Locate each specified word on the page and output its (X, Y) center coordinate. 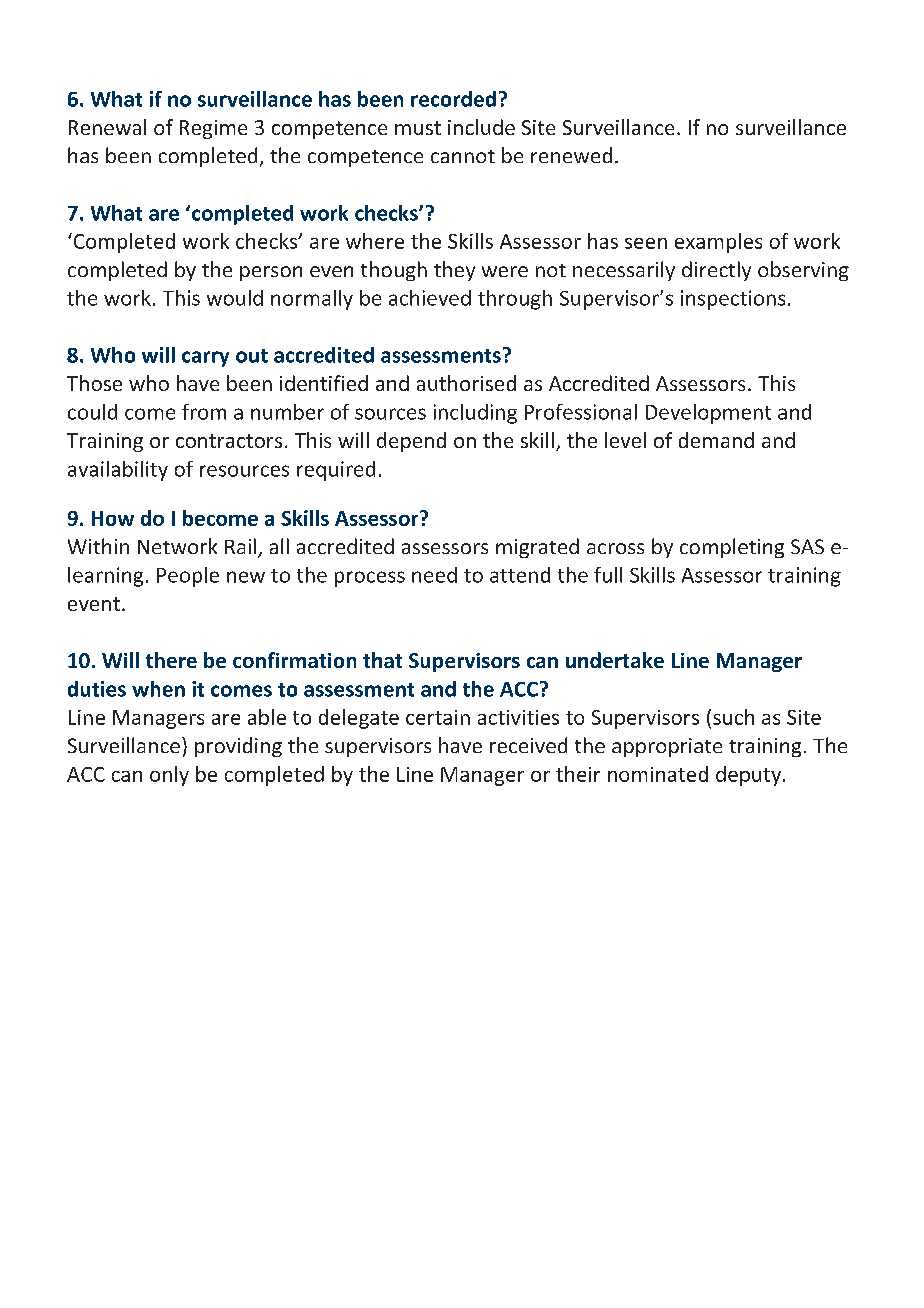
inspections (733, 300)
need (434, 575)
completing (732, 548)
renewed (571, 155)
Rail (240, 546)
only (169, 776)
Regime (213, 129)
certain (438, 717)
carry (205, 359)
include (481, 127)
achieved (430, 298)
